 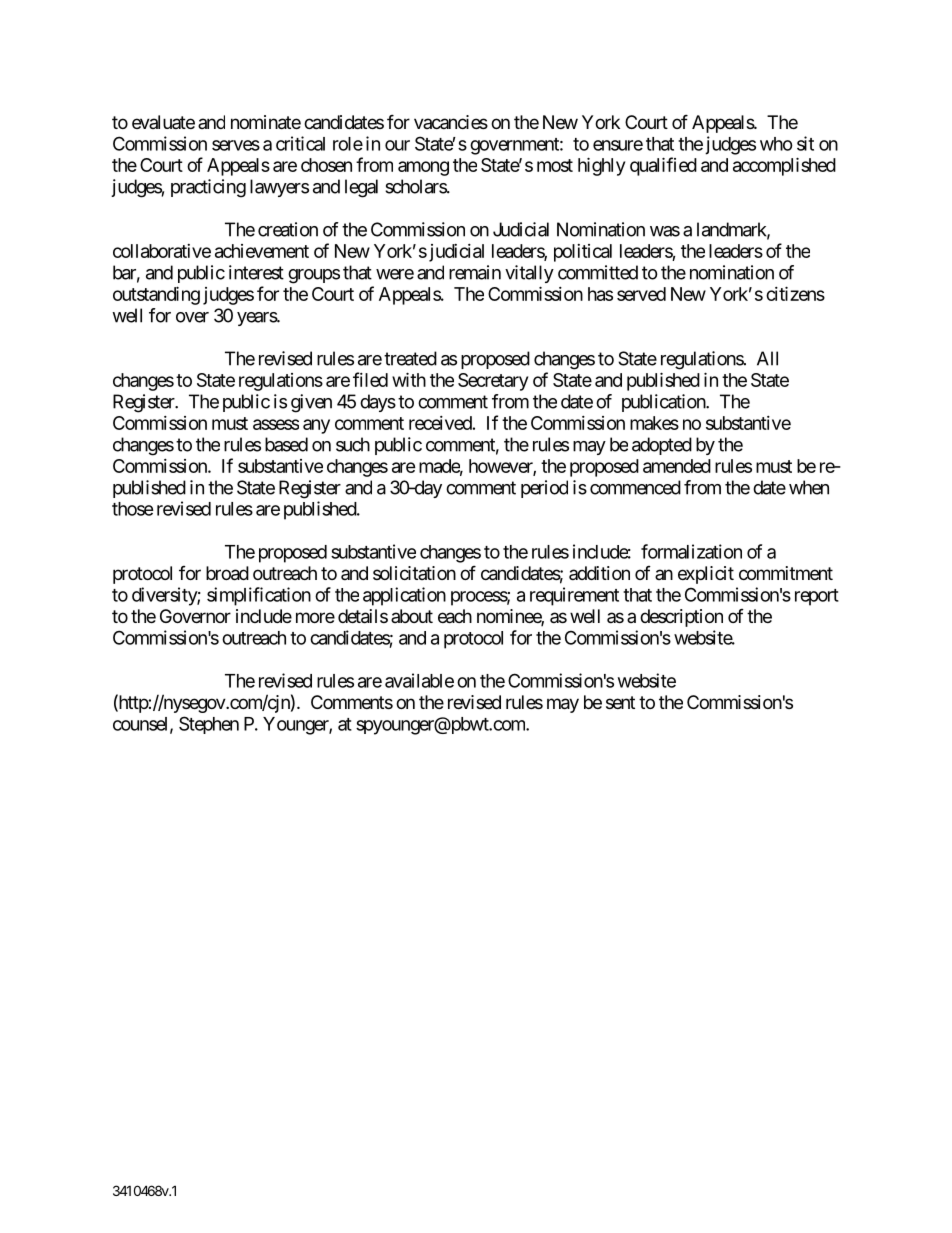 What do you see at coordinates (414, 573) in the screenshot?
I see `solicitation` at bounding box center [414, 573].
